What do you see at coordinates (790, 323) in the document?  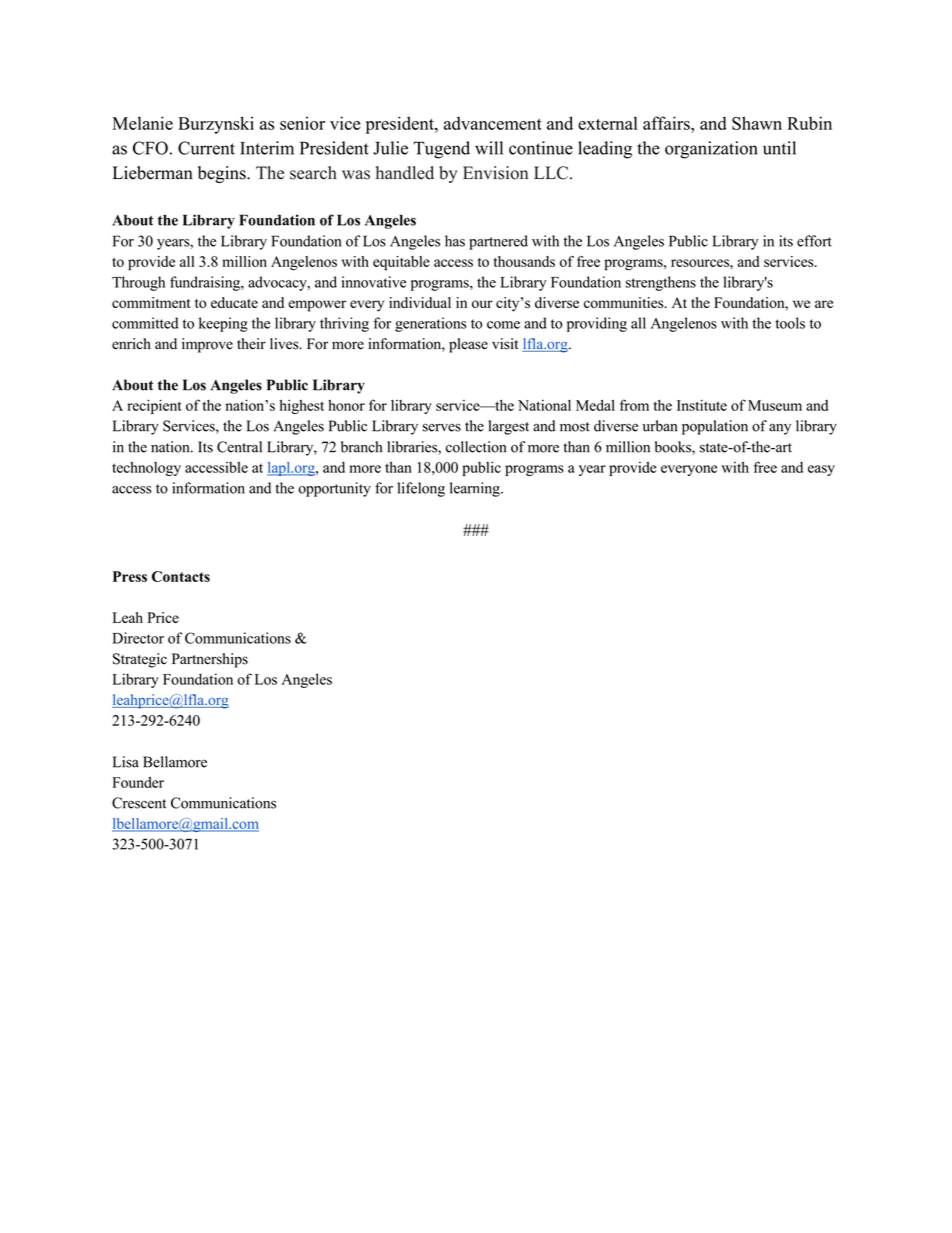 I see `tools` at bounding box center [790, 323].
